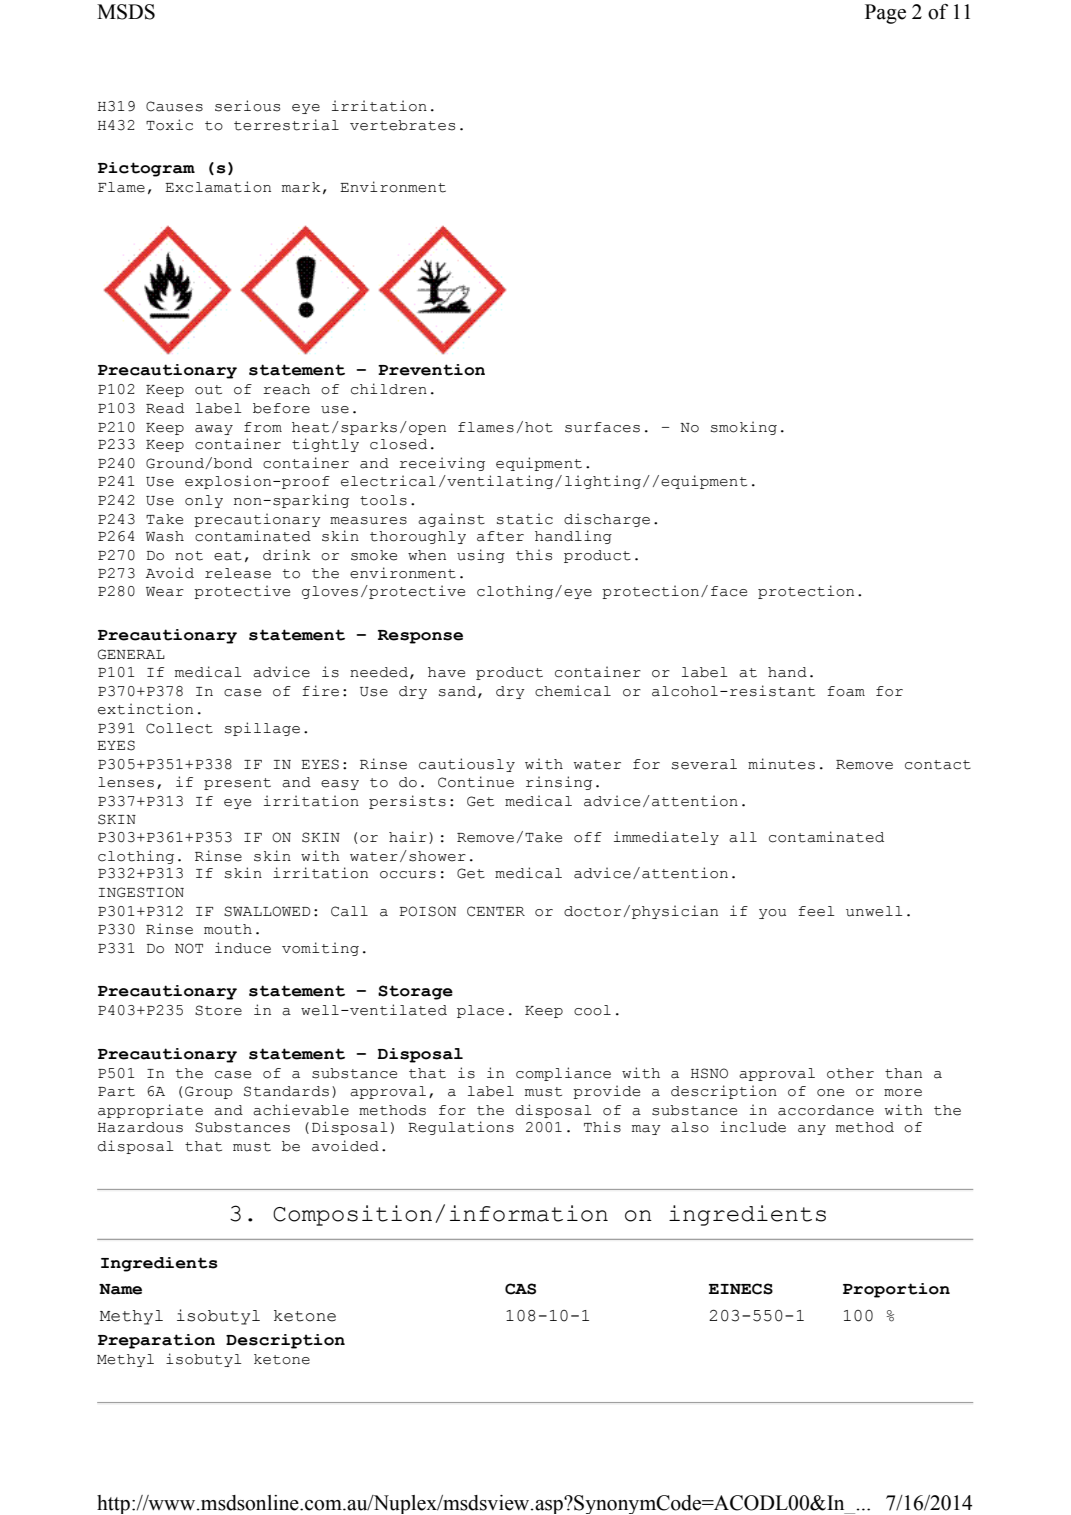 The image size is (1071, 1515). Describe the element at coordinates (247, 106) in the screenshot. I see `serious` at that location.
